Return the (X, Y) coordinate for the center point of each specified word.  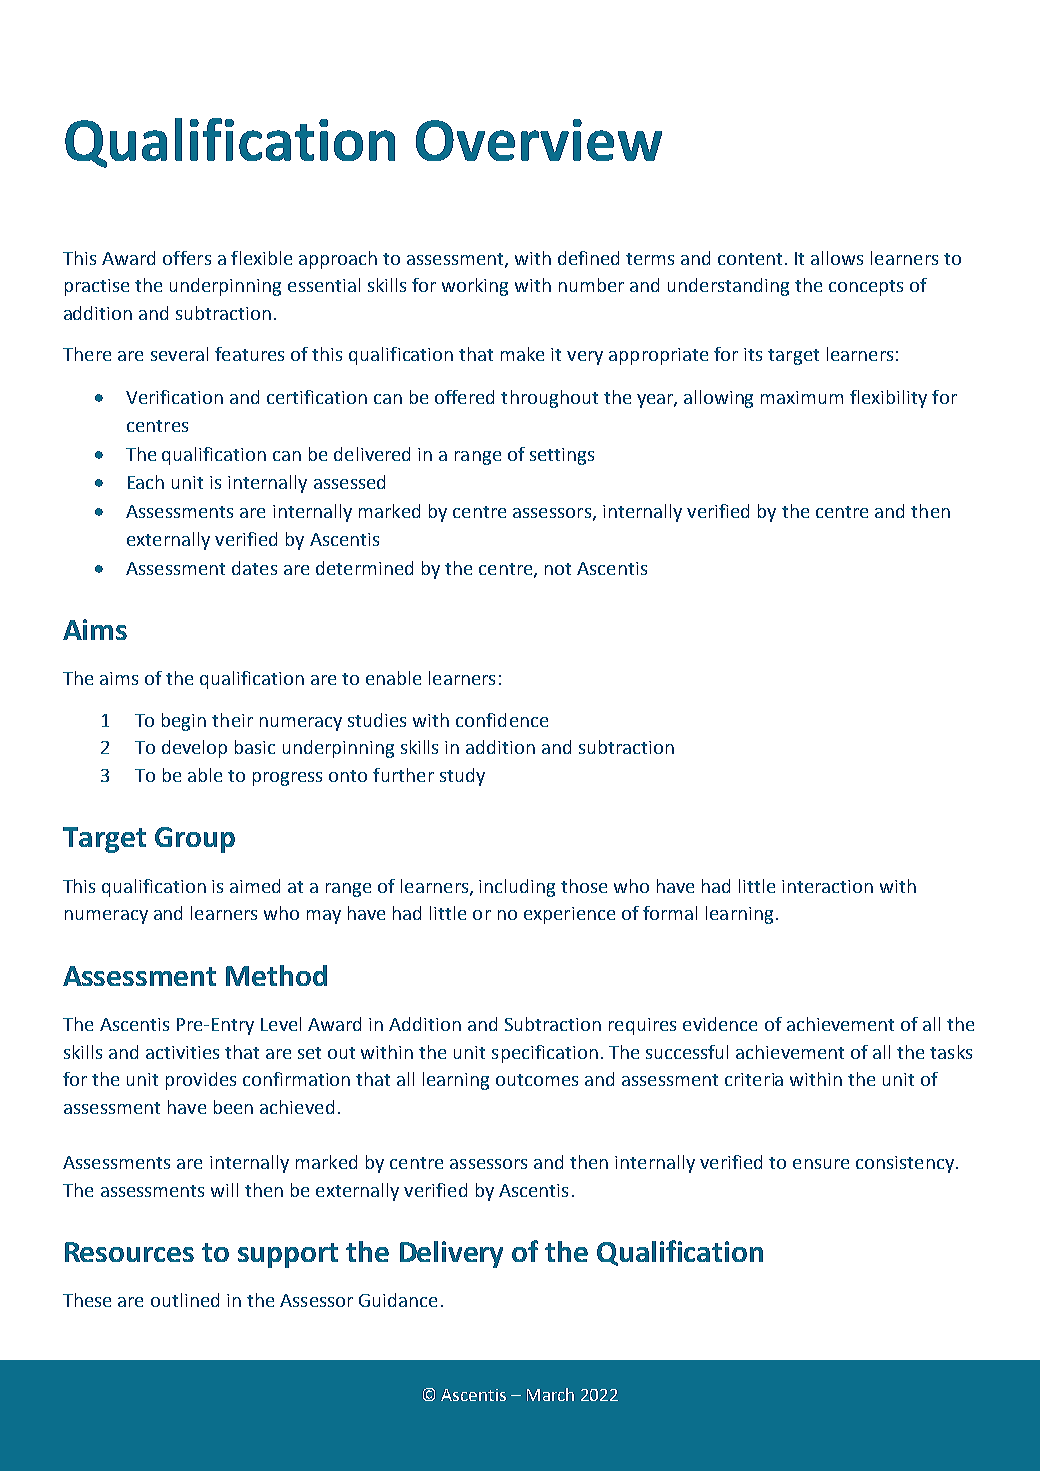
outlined (185, 1300)
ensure (821, 1164)
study (462, 777)
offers (187, 258)
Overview (539, 140)
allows (837, 258)
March (550, 1394)
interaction (827, 886)
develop (194, 749)
